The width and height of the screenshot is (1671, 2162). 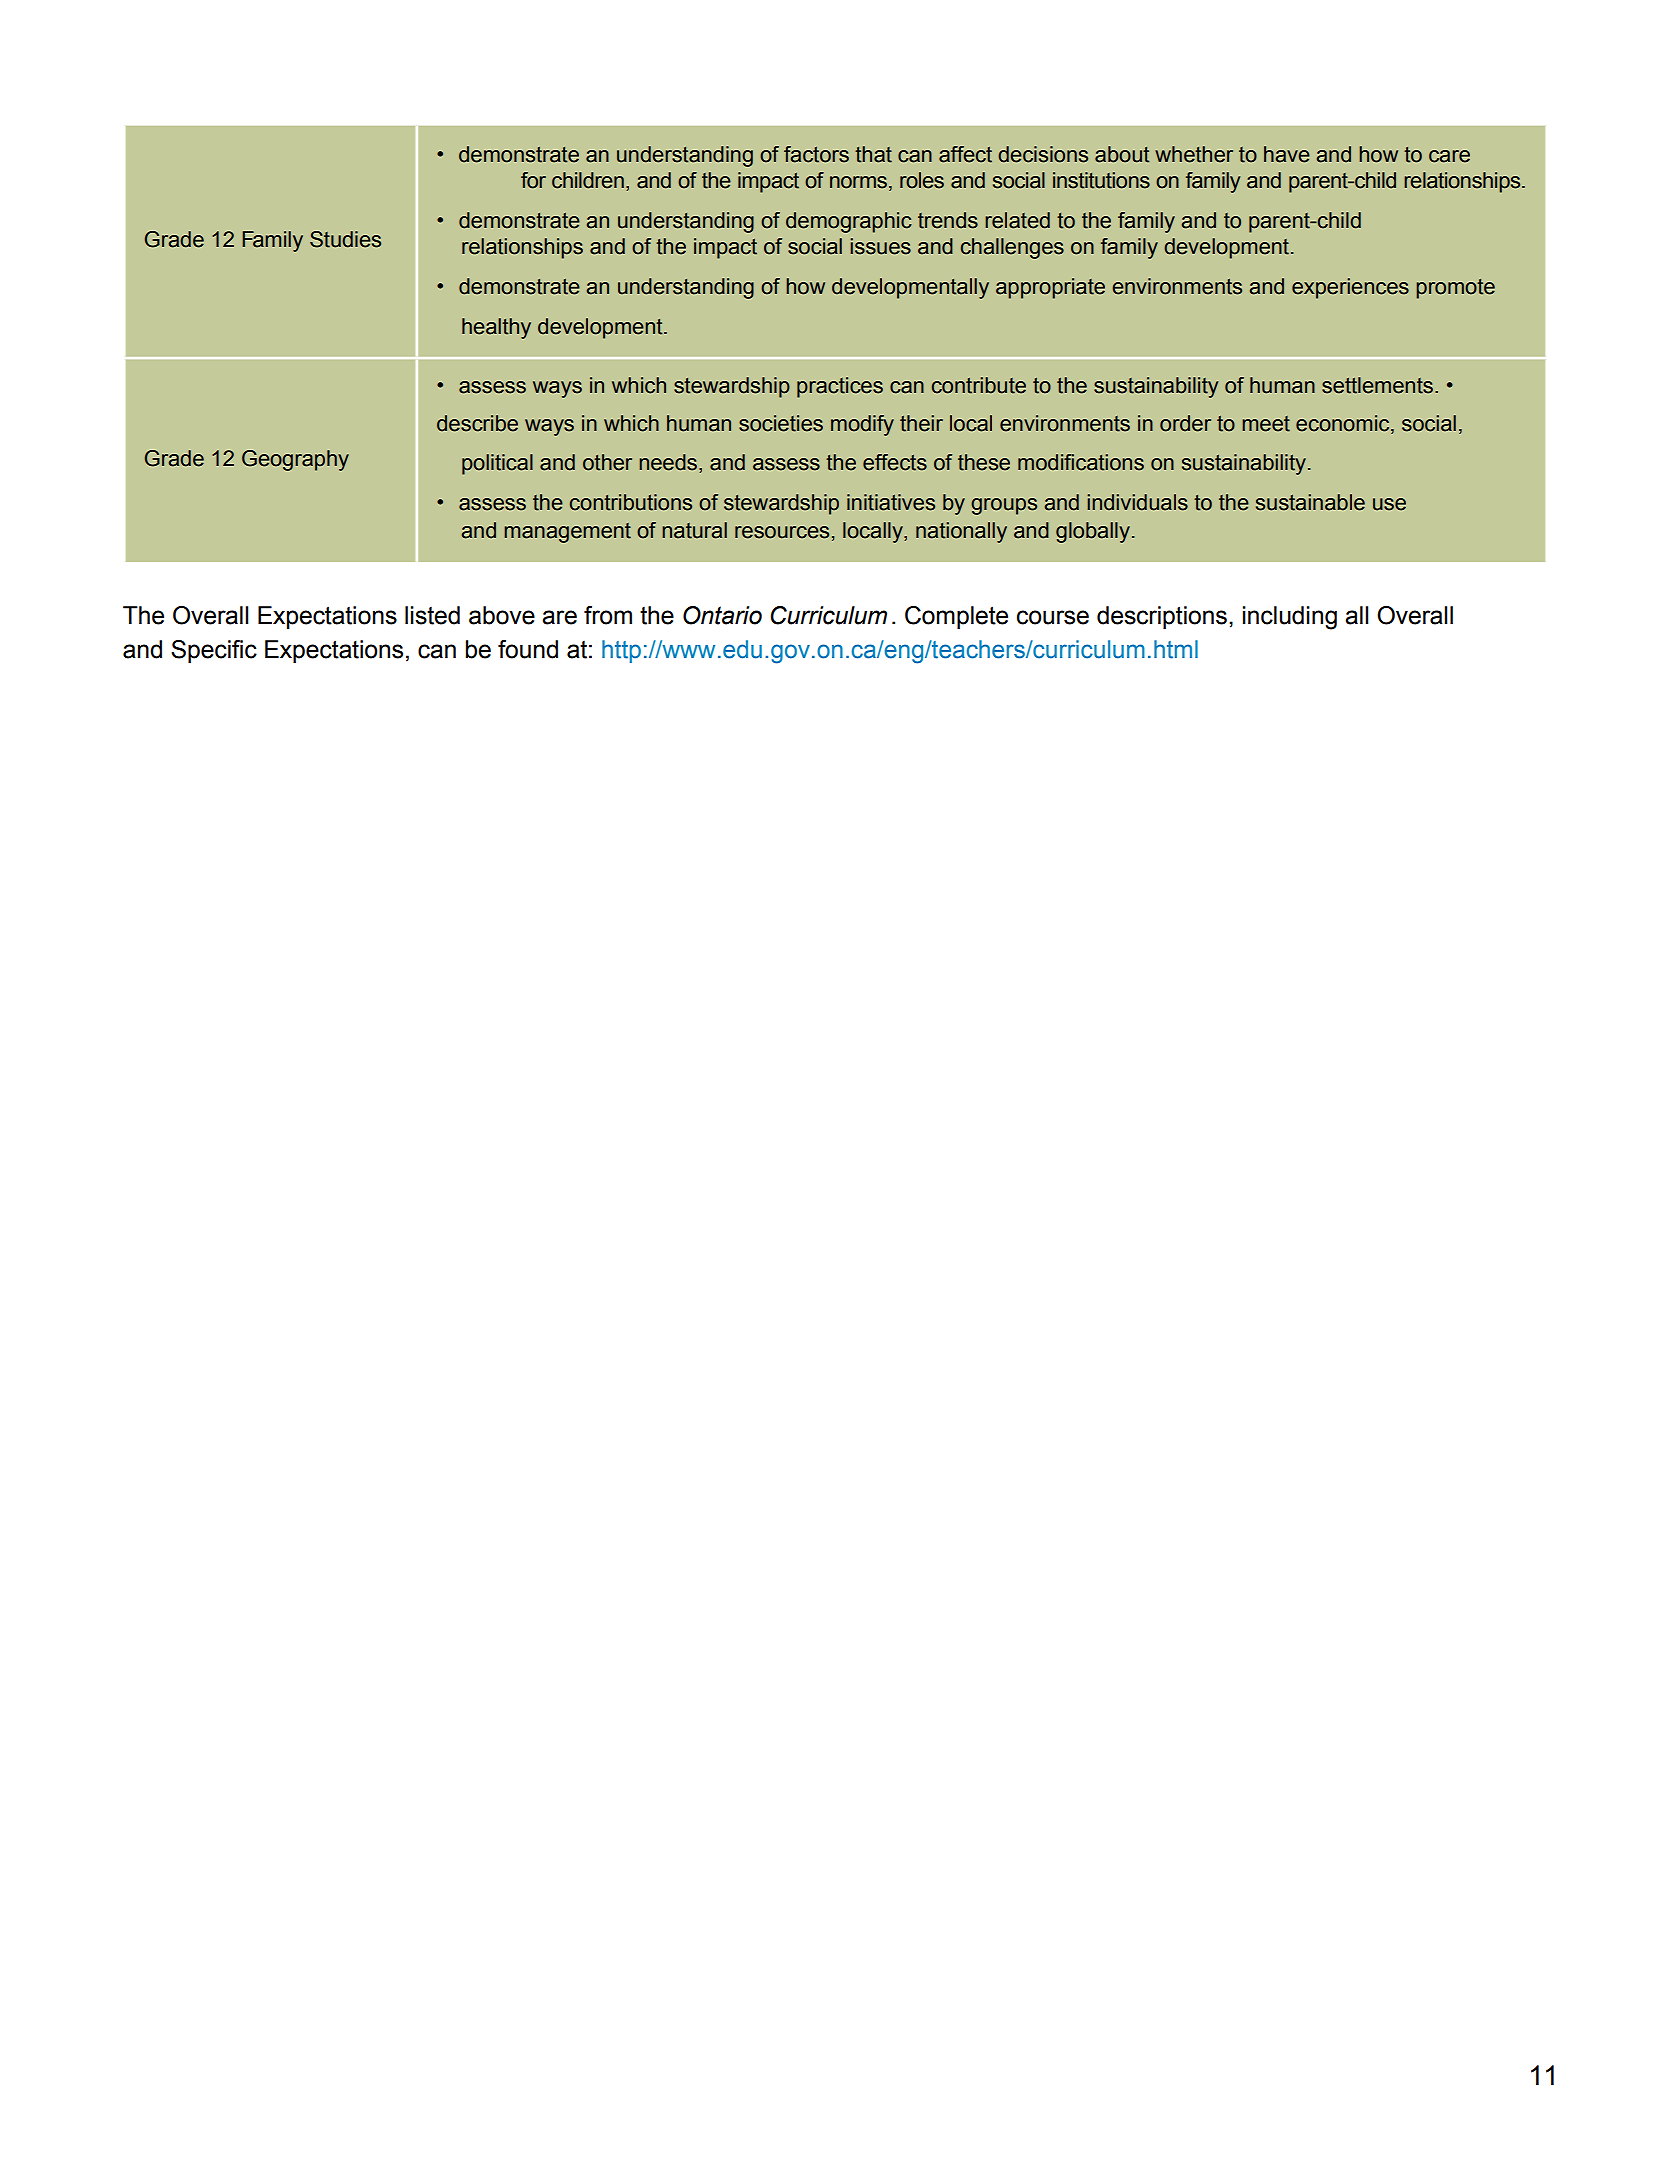 What do you see at coordinates (533, 180) in the screenshot?
I see `for` at bounding box center [533, 180].
